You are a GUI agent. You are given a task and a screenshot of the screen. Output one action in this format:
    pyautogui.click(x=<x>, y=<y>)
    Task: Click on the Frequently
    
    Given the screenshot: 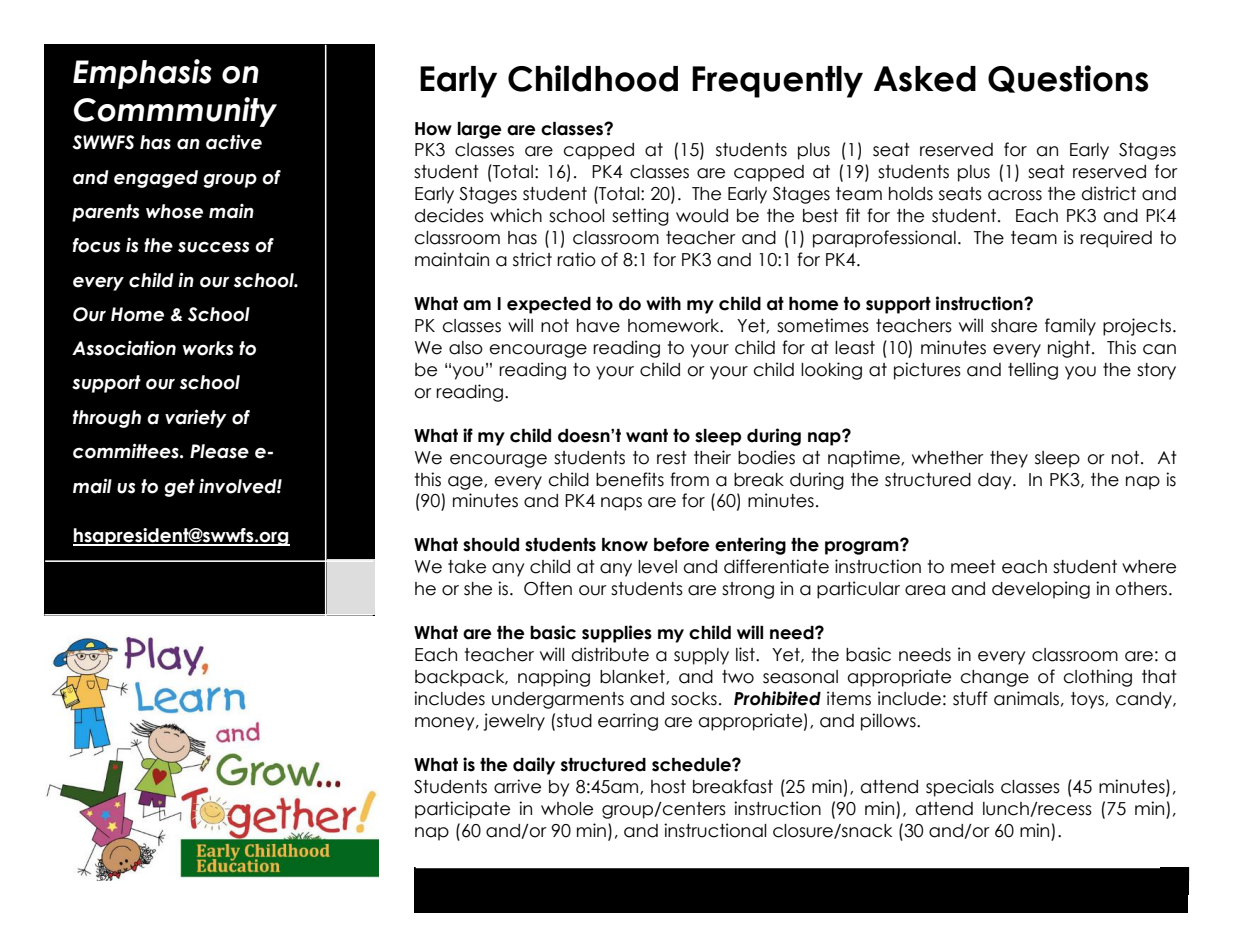 What is the action you would take?
    pyautogui.click(x=777, y=82)
